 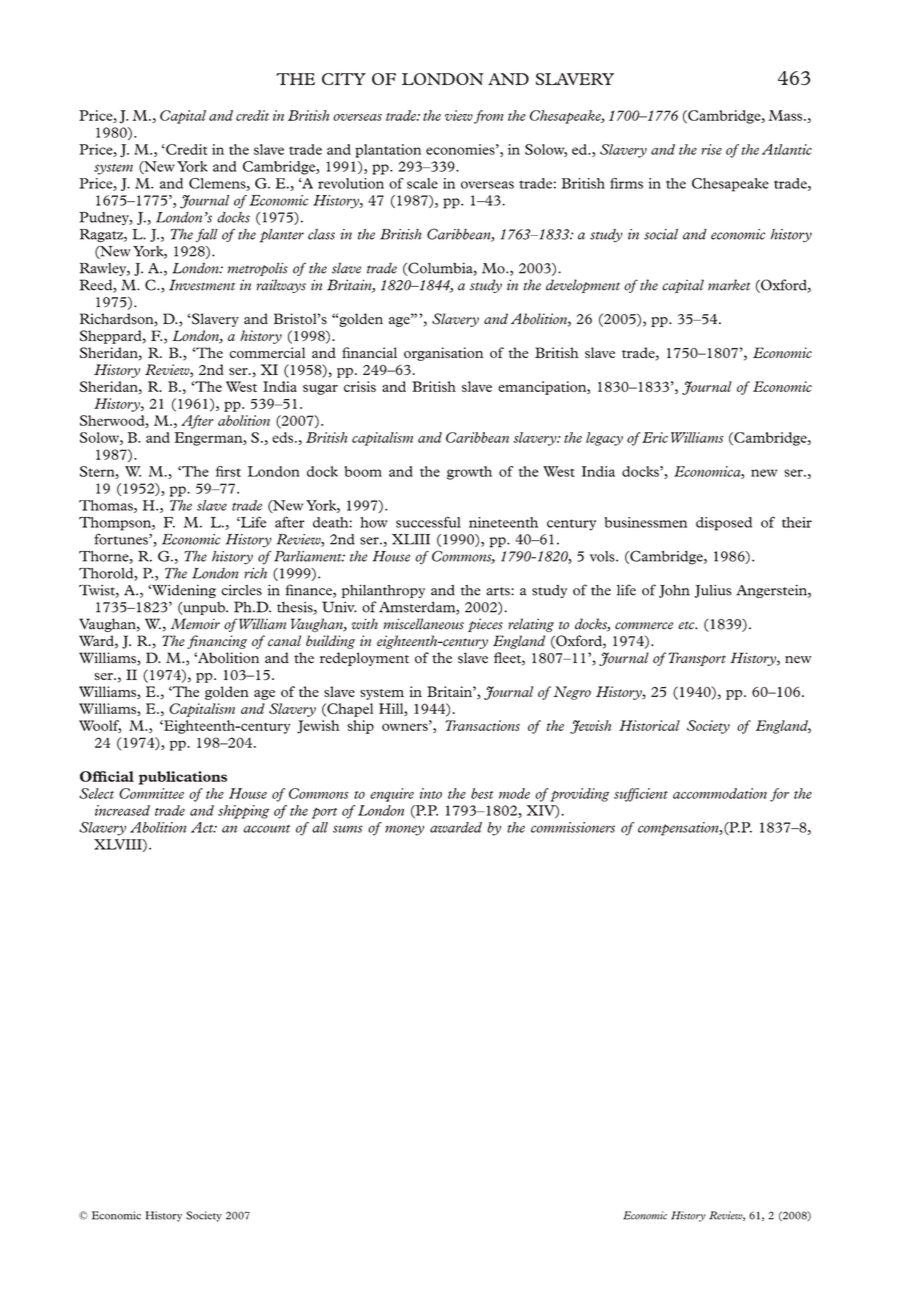 What do you see at coordinates (195, 624) in the page?
I see `Memoir` at bounding box center [195, 624].
